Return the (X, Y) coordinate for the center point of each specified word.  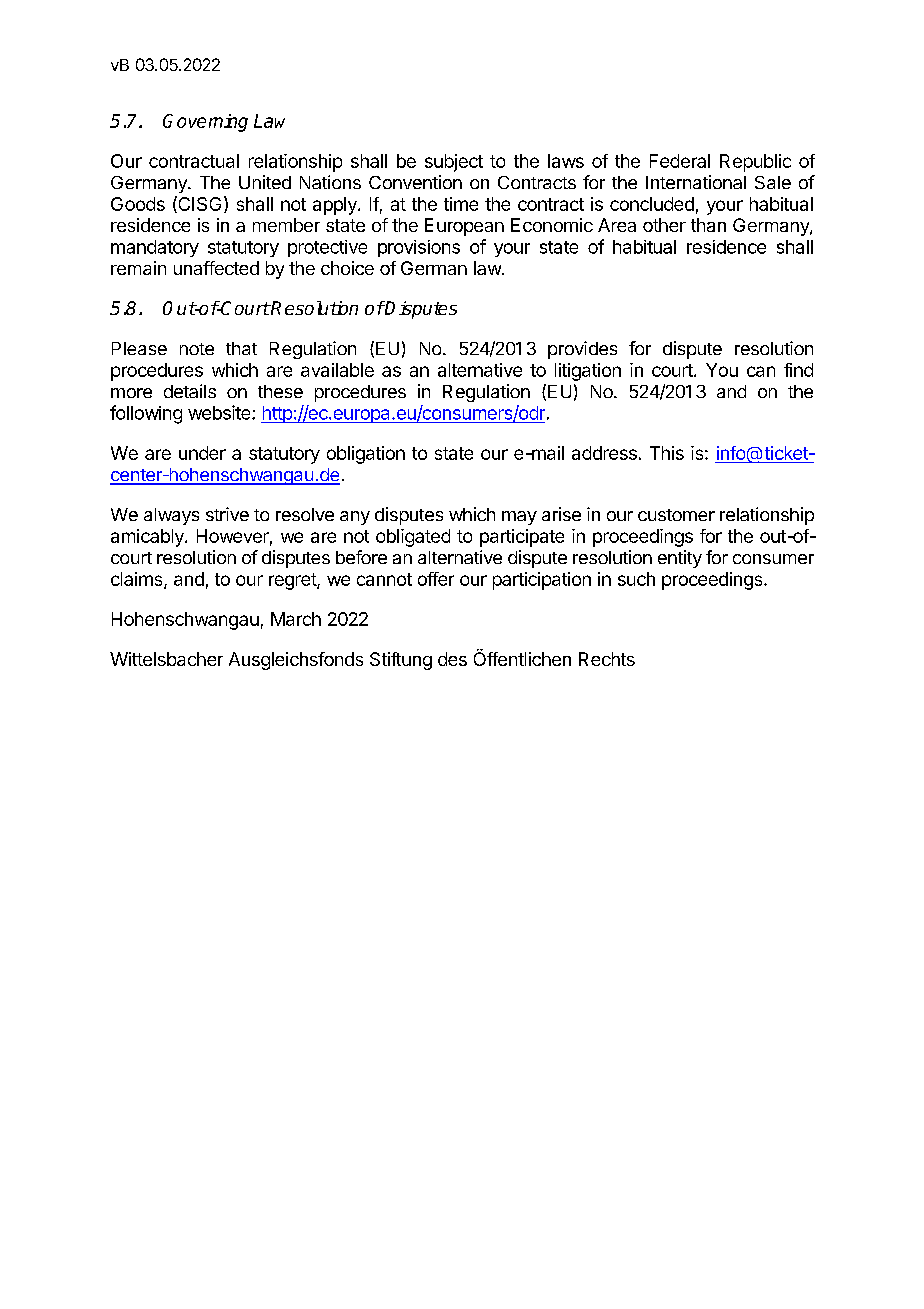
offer (436, 579)
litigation (588, 372)
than (708, 225)
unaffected (216, 268)
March (296, 619)
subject (454, 163)
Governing (205, 123)
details (190, 391)
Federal (680, 161)
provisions (419, 248)
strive (227, 514)
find (798, 370)
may (519, 518)
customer (676, 515)
